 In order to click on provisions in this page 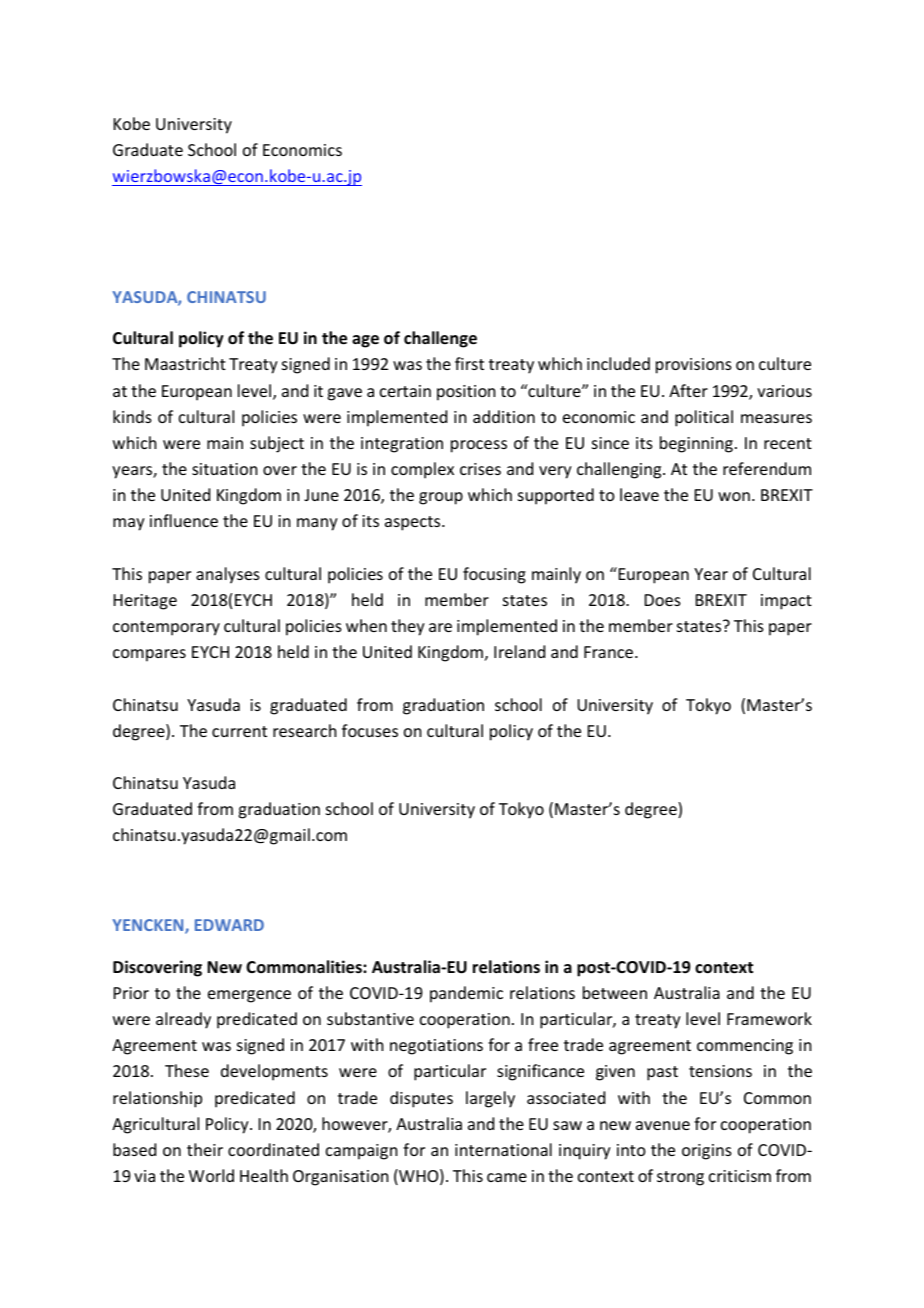, I will do `click(694, 366)`.
